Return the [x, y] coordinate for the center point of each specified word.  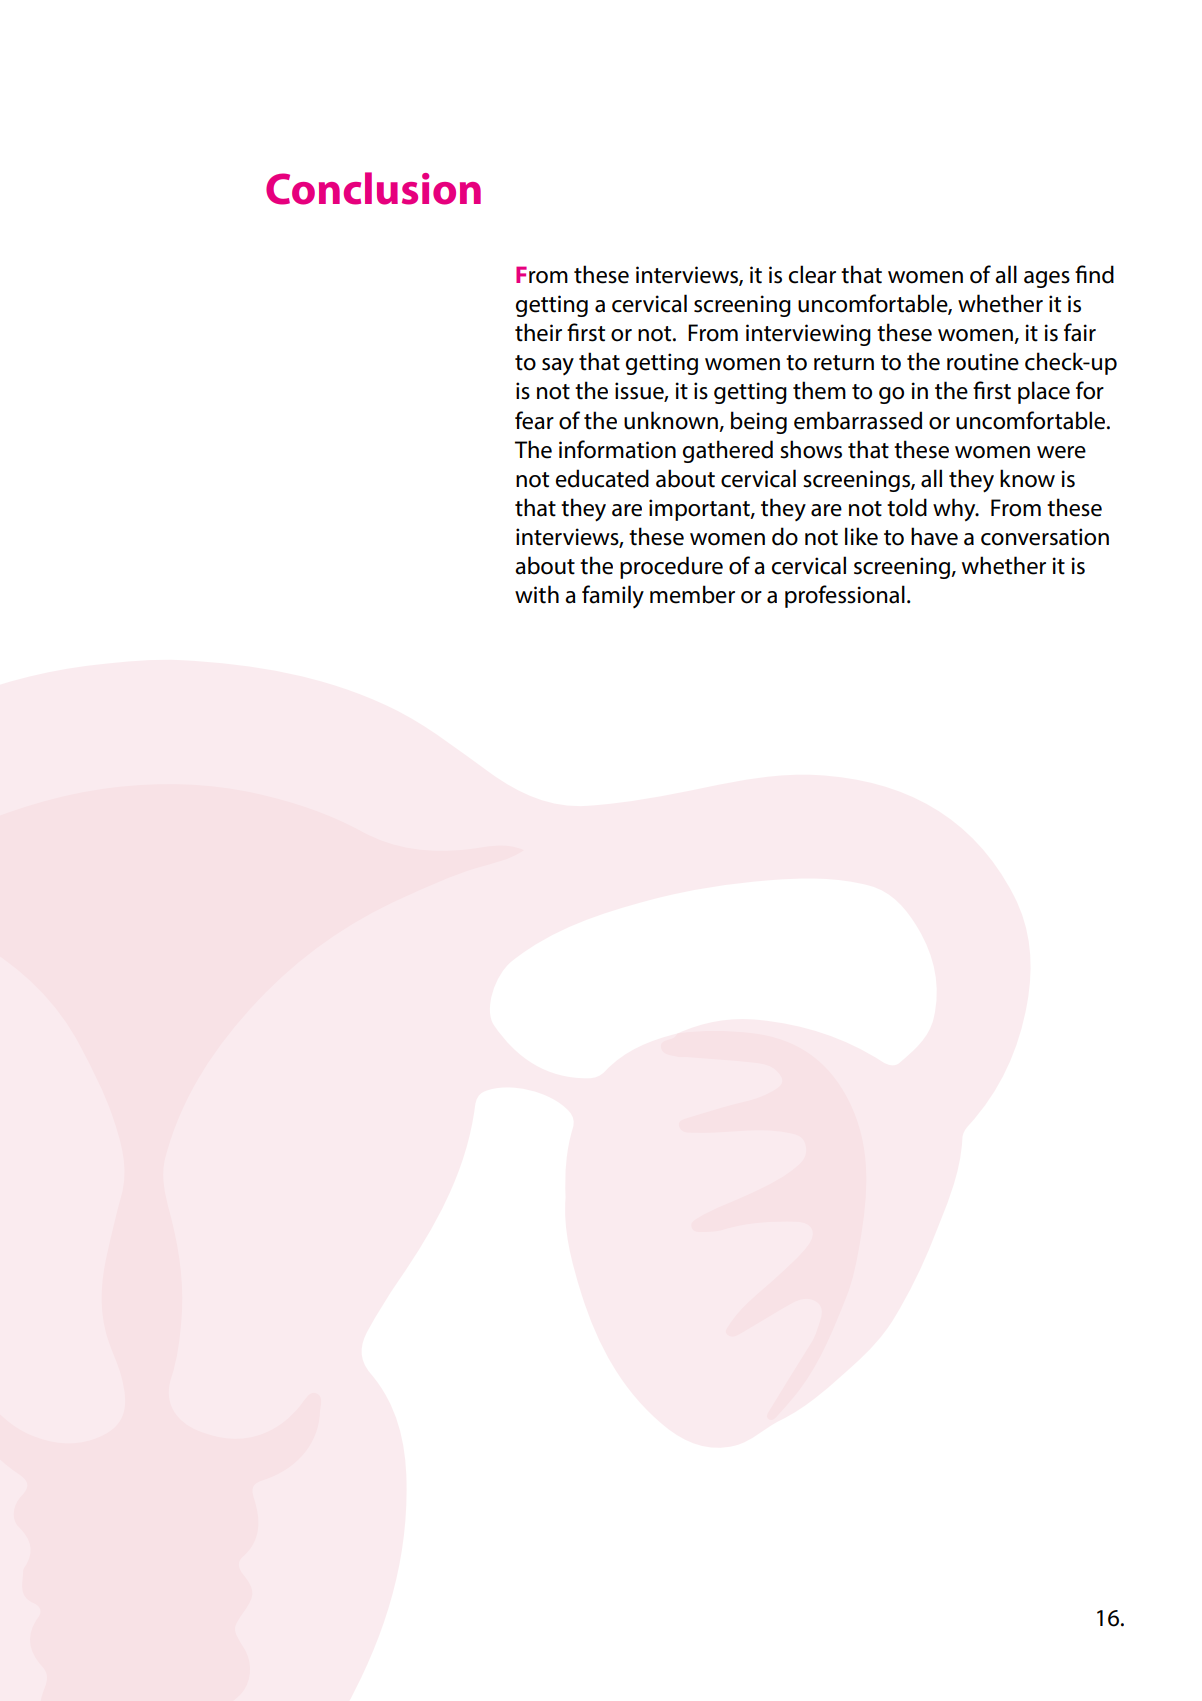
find [1094, 274]
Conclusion [373, 188]
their [538, 332]
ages [1047, 279]
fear [534, 420]
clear [812, 274]
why [955, 510]
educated [602, 478]
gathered [728, 451]
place [1044, 392]
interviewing [808, 335]
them [819, 390]
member [692, 594]
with [537, 594]
